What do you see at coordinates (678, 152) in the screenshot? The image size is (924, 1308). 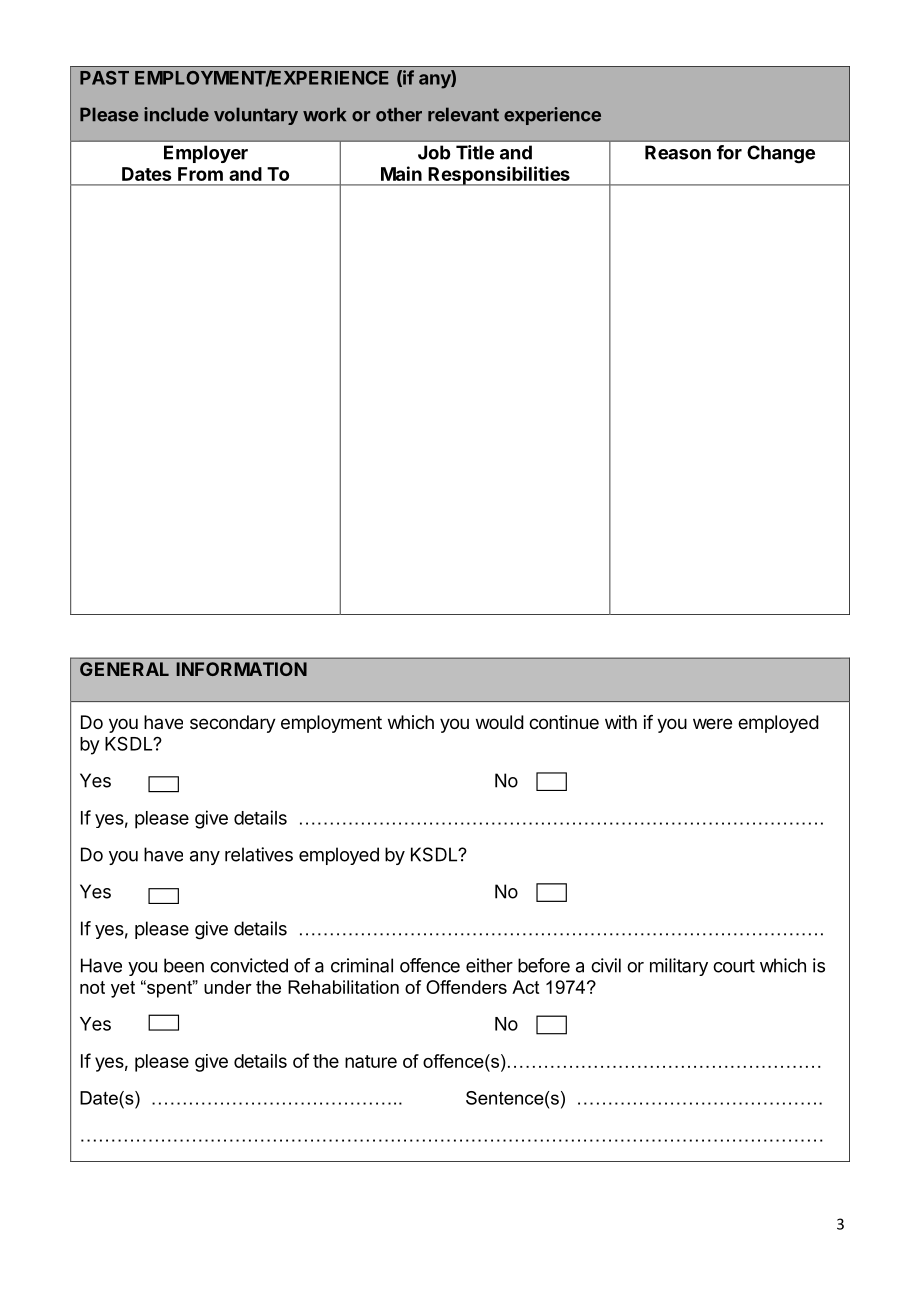 I see `Reason` at bounding box center [678, 152].
